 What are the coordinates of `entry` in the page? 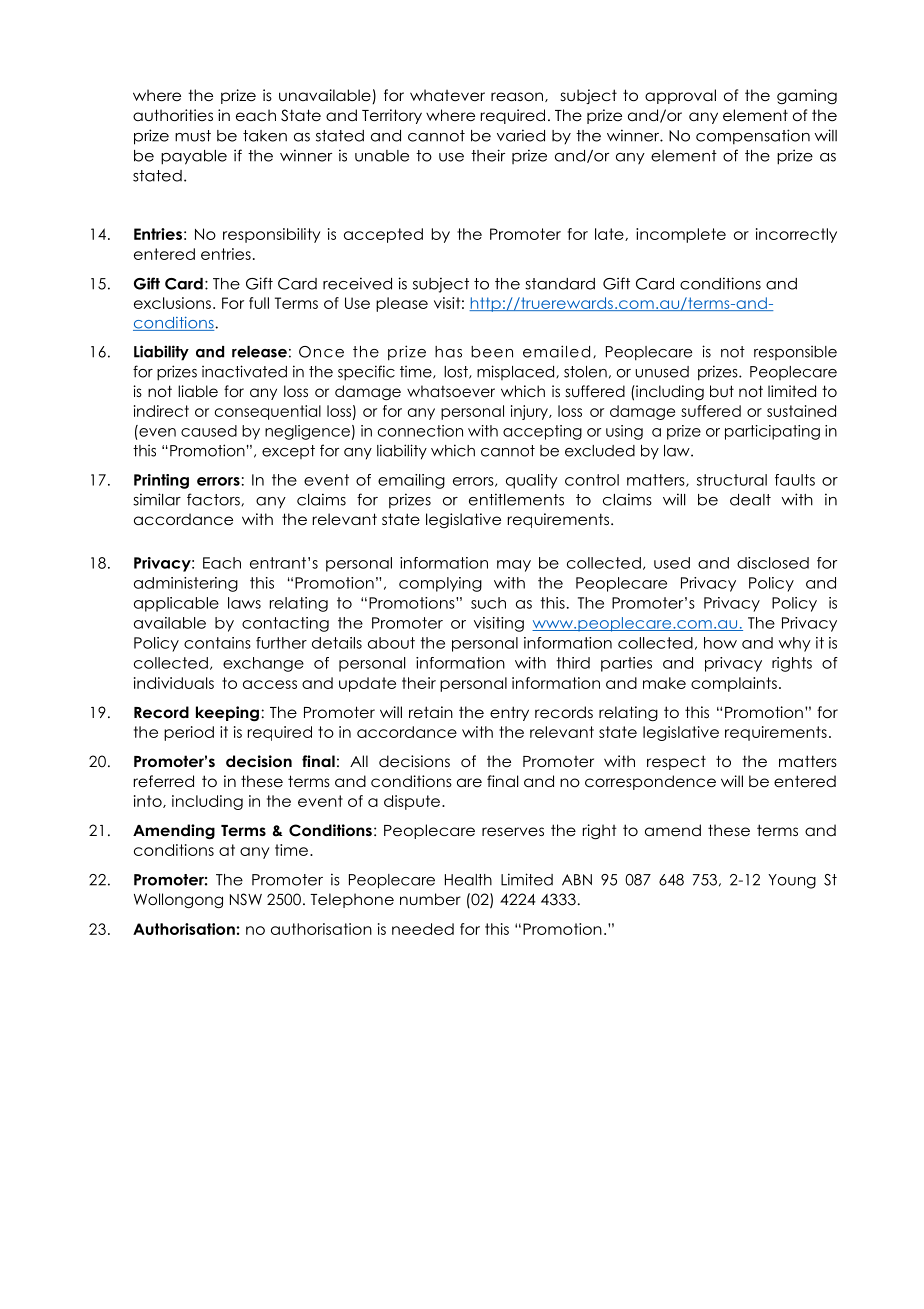 It's located at (509, 713).
